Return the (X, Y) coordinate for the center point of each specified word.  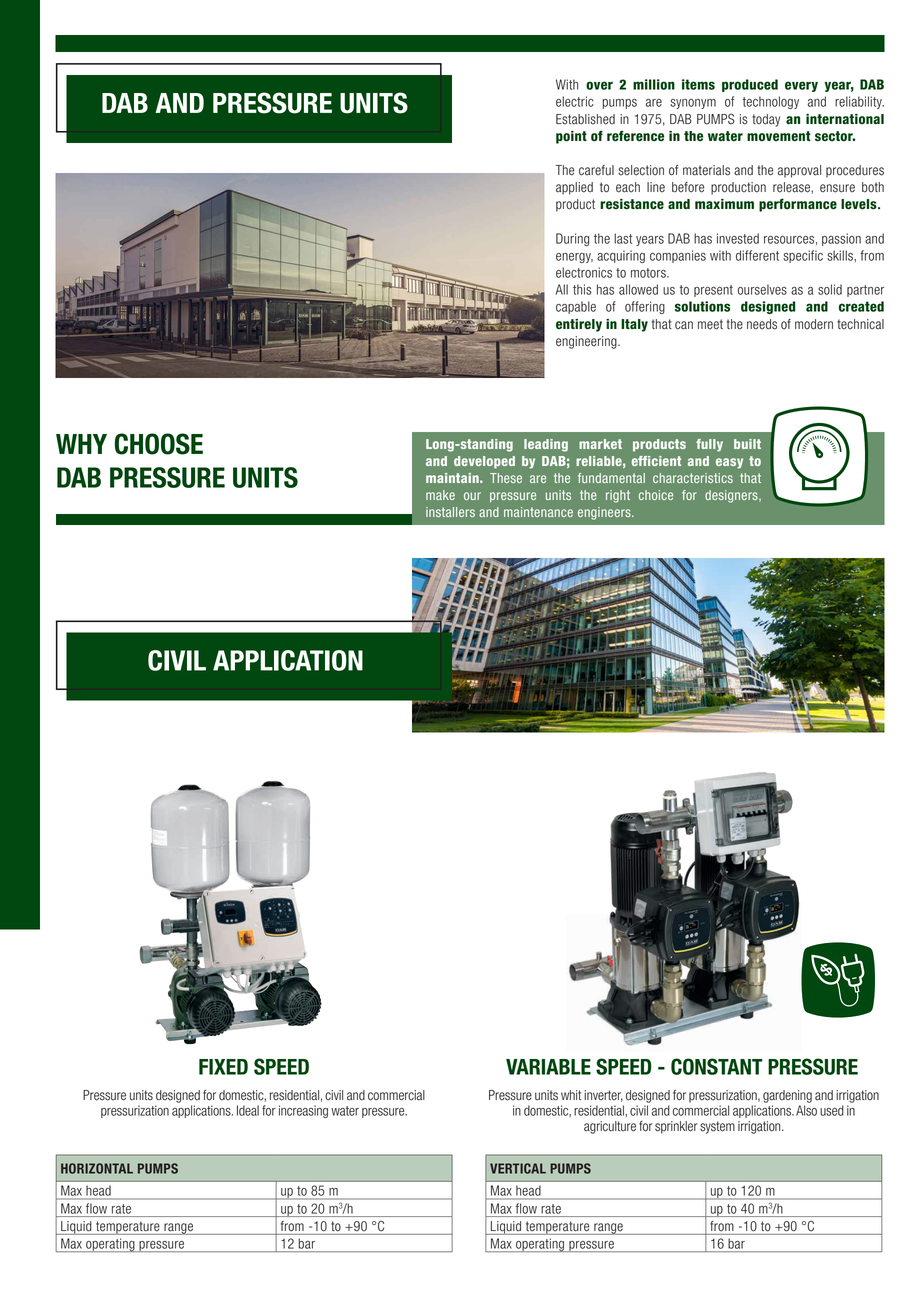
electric (575, 101)
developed (484, 462)
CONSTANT (717, 1066)
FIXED (223, 1067)
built (747, 444)
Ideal (248, 1110)
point (571, 137)
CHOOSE (159, 444)
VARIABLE (548, 1067)
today (766, 120)
